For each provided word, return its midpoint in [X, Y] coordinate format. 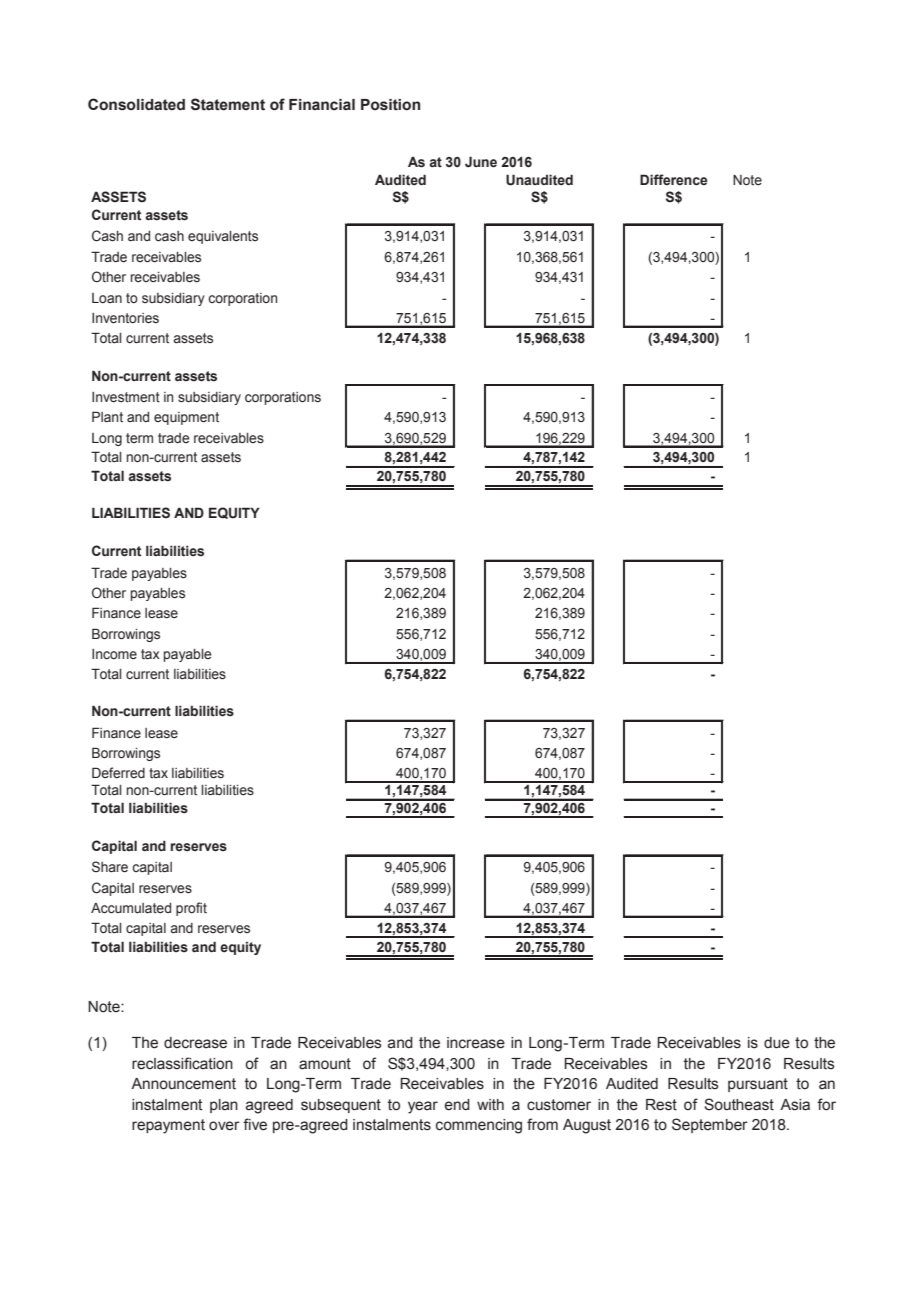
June [481, 162]
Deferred [118, 773]
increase [476, 1043]
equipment [186, 418]
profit [191, 909]
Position [390, 105]
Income [114, 654]
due [777, 1043]
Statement [228, 104]
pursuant [758, 1085]
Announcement [183, 1084]
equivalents [223, 237]
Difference [673, 180]
